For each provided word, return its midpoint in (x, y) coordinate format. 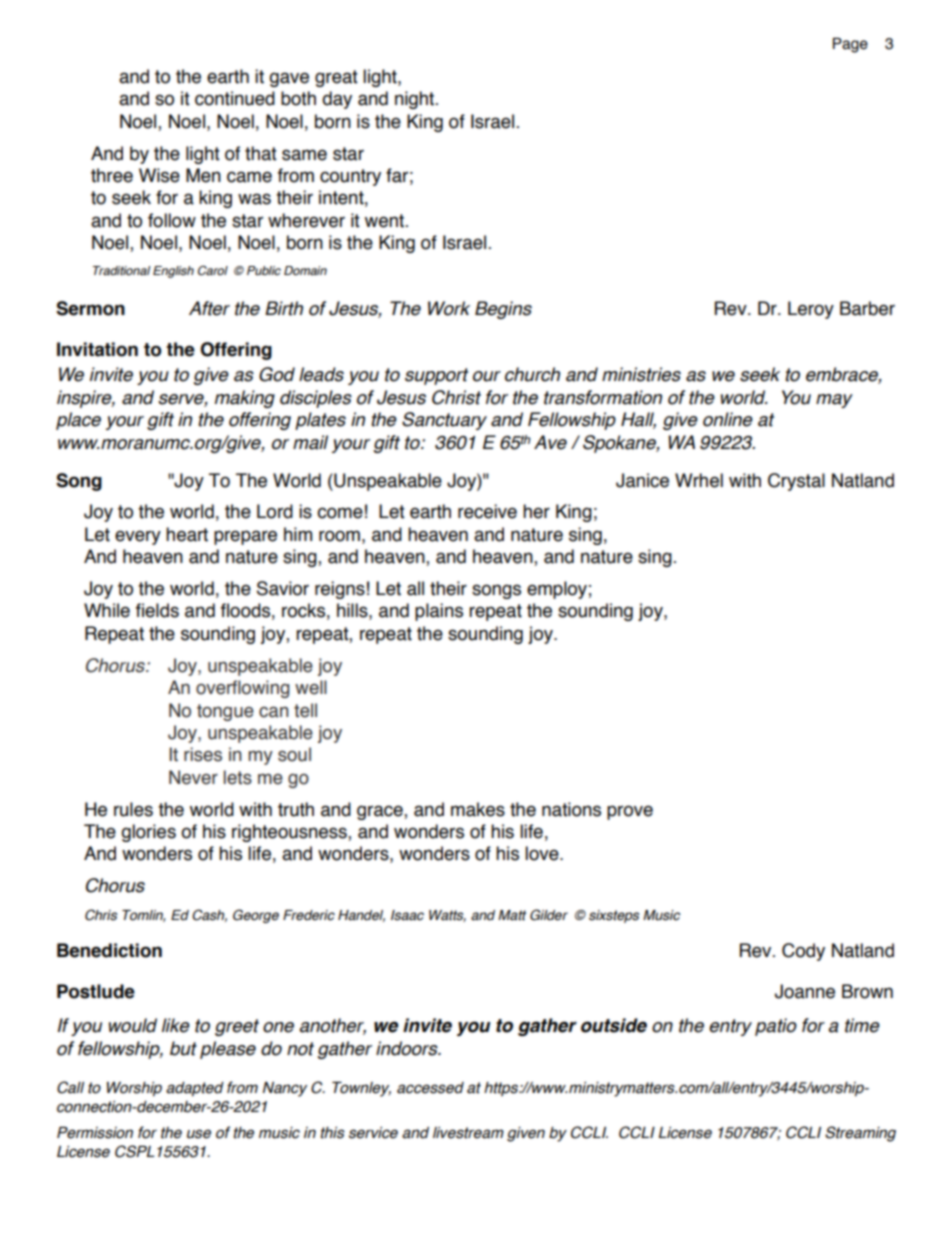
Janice (642, 480)
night (416, 100)
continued (235, 98)
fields (157, 610)
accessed (430, 1088)
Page (850, 45)
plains (439, 612)
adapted (195, 1089)
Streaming (860, 1134)
